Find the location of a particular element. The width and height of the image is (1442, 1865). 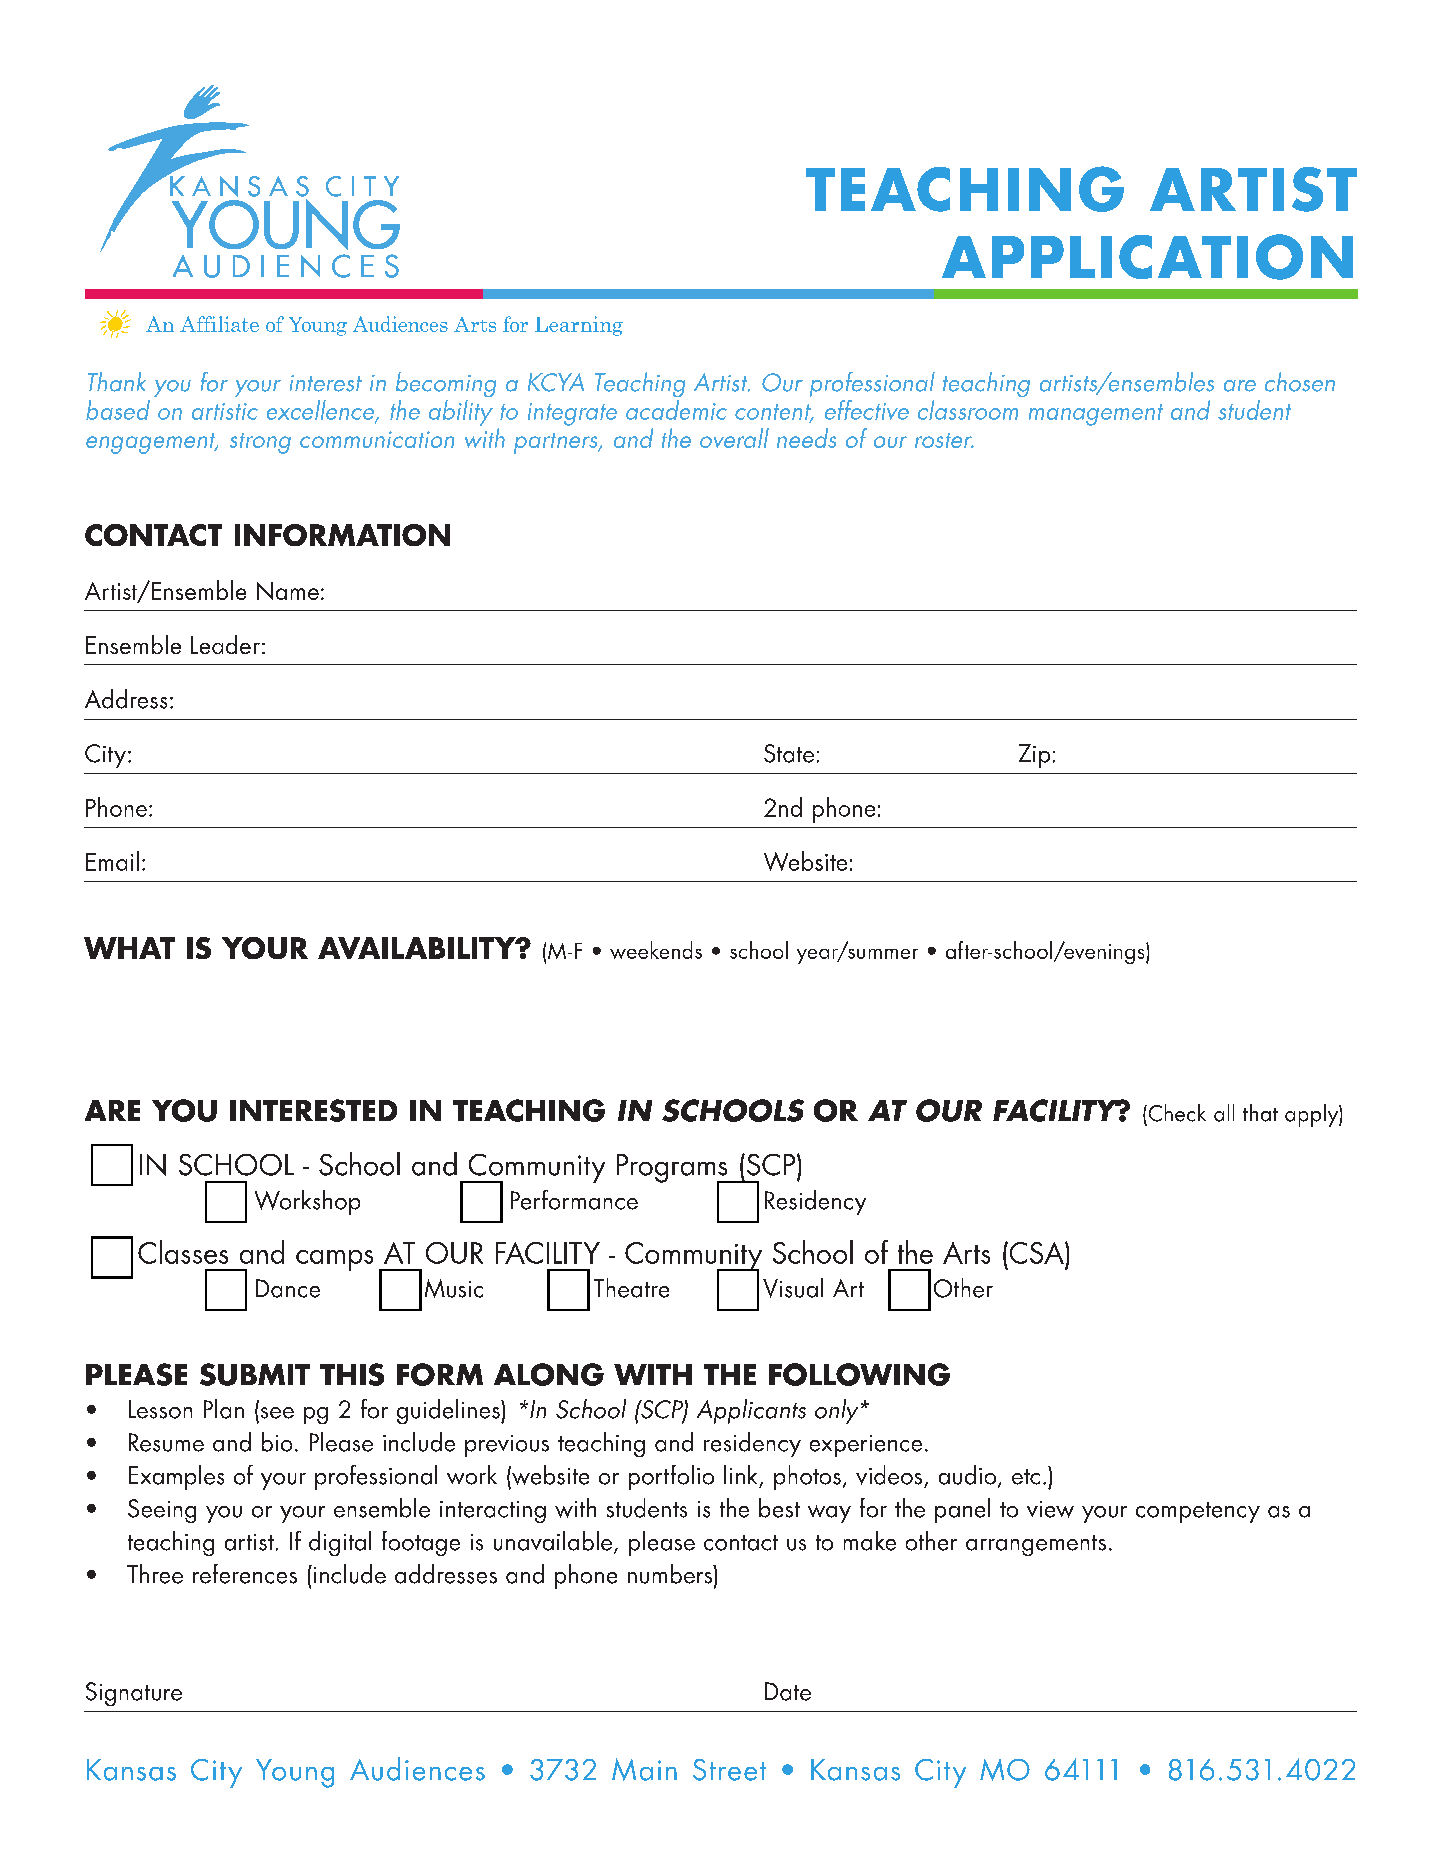

academic is located at coordinates (676, 410).
